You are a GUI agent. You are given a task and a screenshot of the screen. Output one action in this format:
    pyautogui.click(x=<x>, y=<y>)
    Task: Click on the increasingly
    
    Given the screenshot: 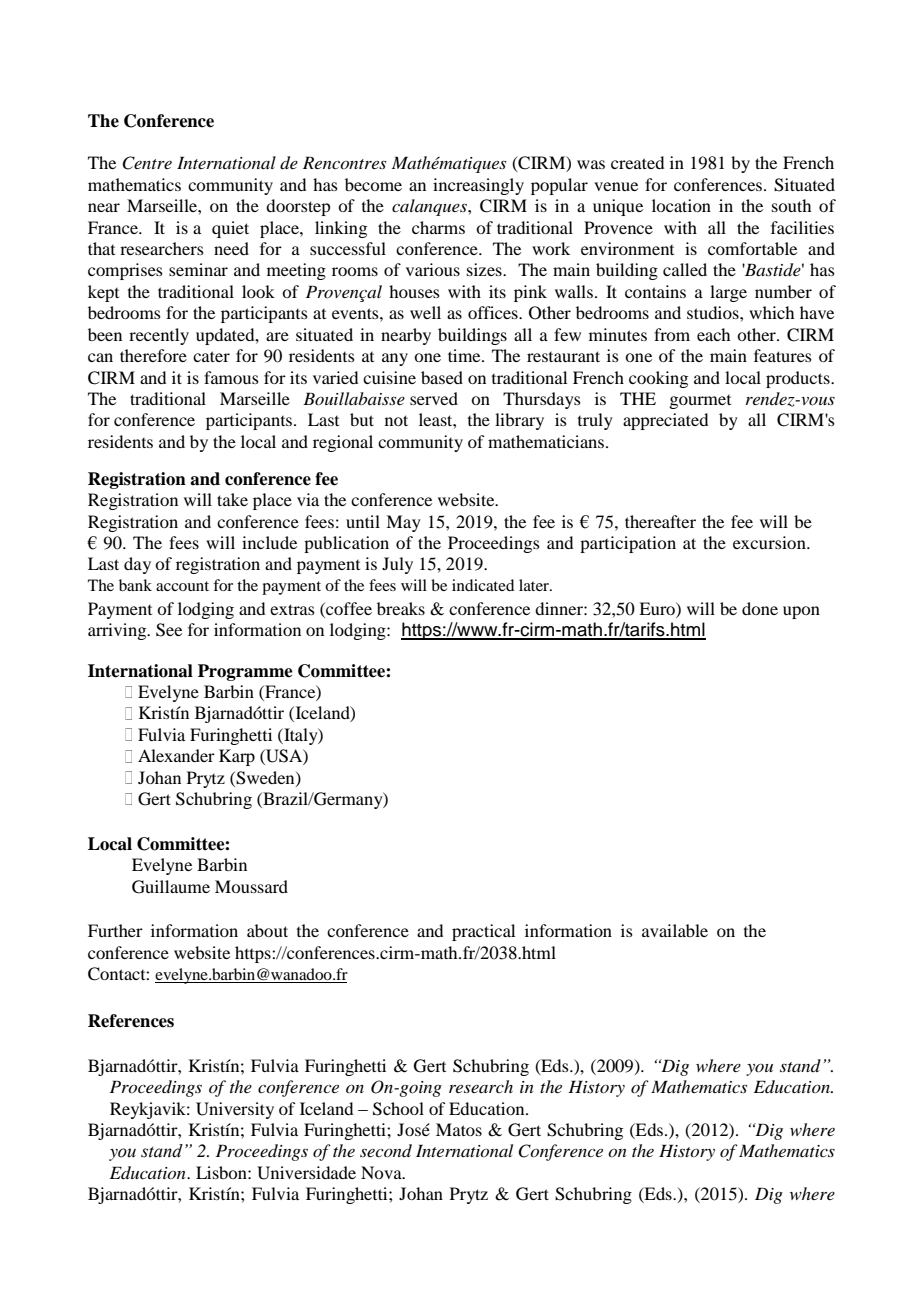 What is the action you would take?
    pyautogui.click(x=478, y=186)
